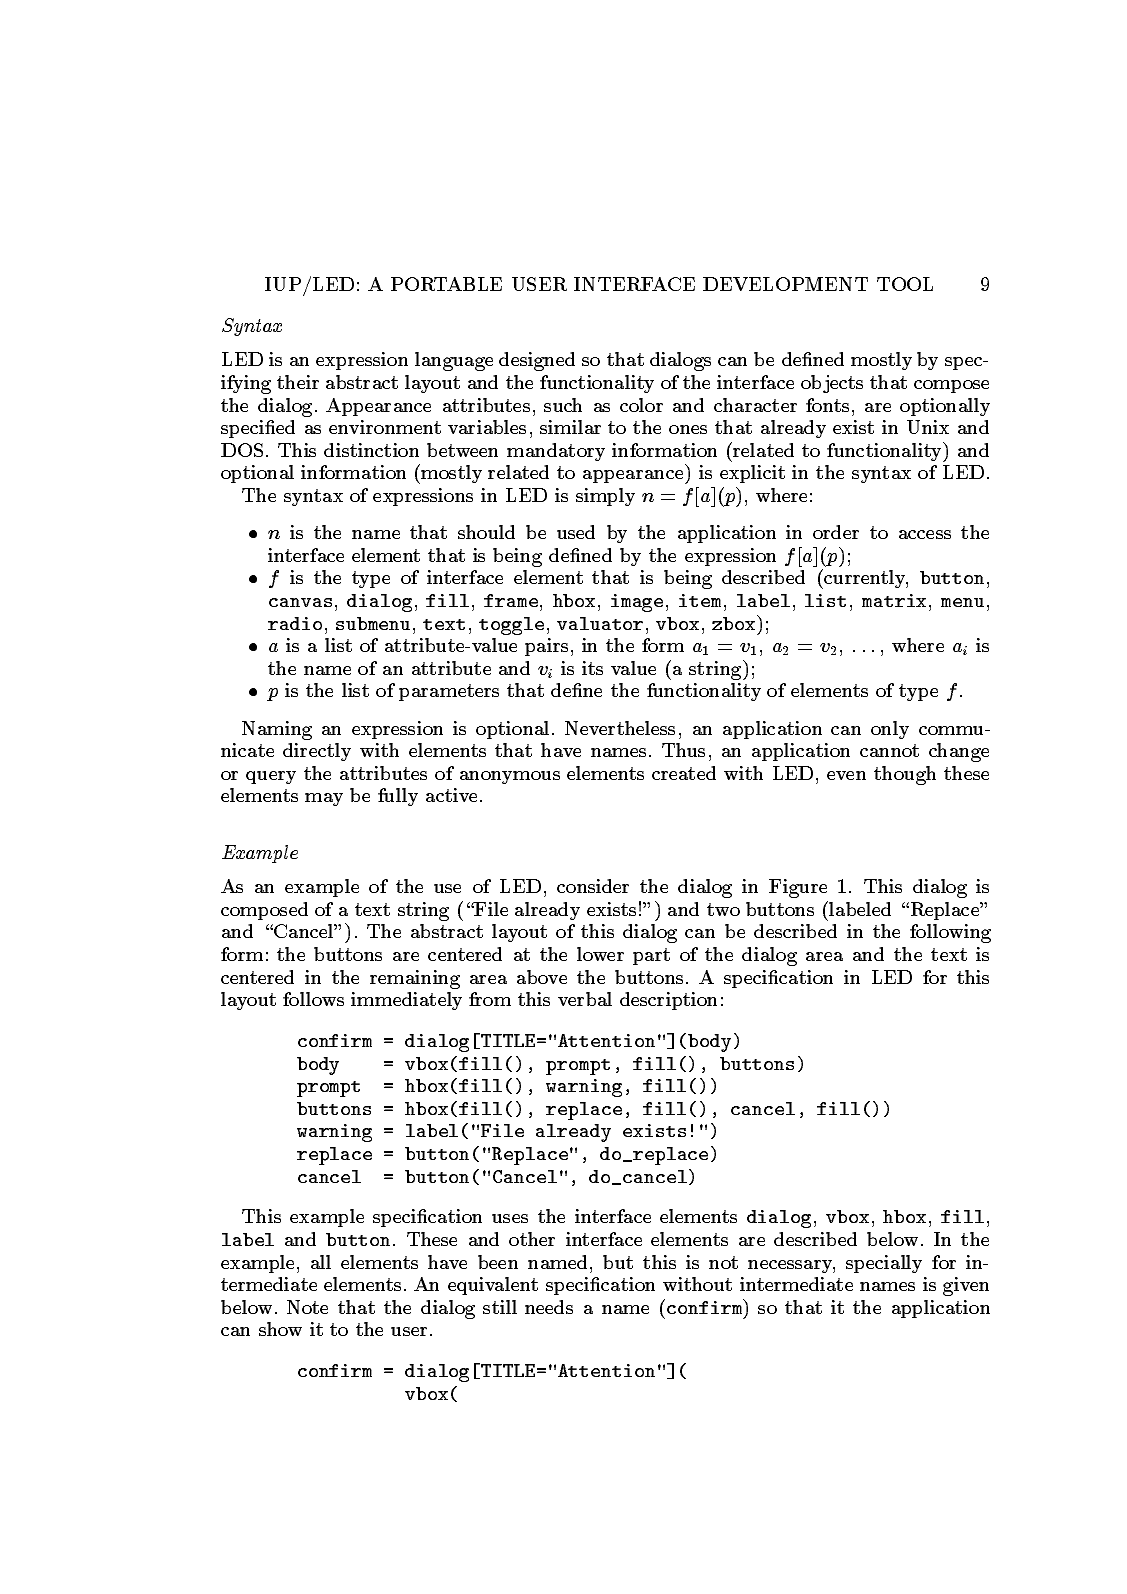  I want to click on may, so click(324, 799).
